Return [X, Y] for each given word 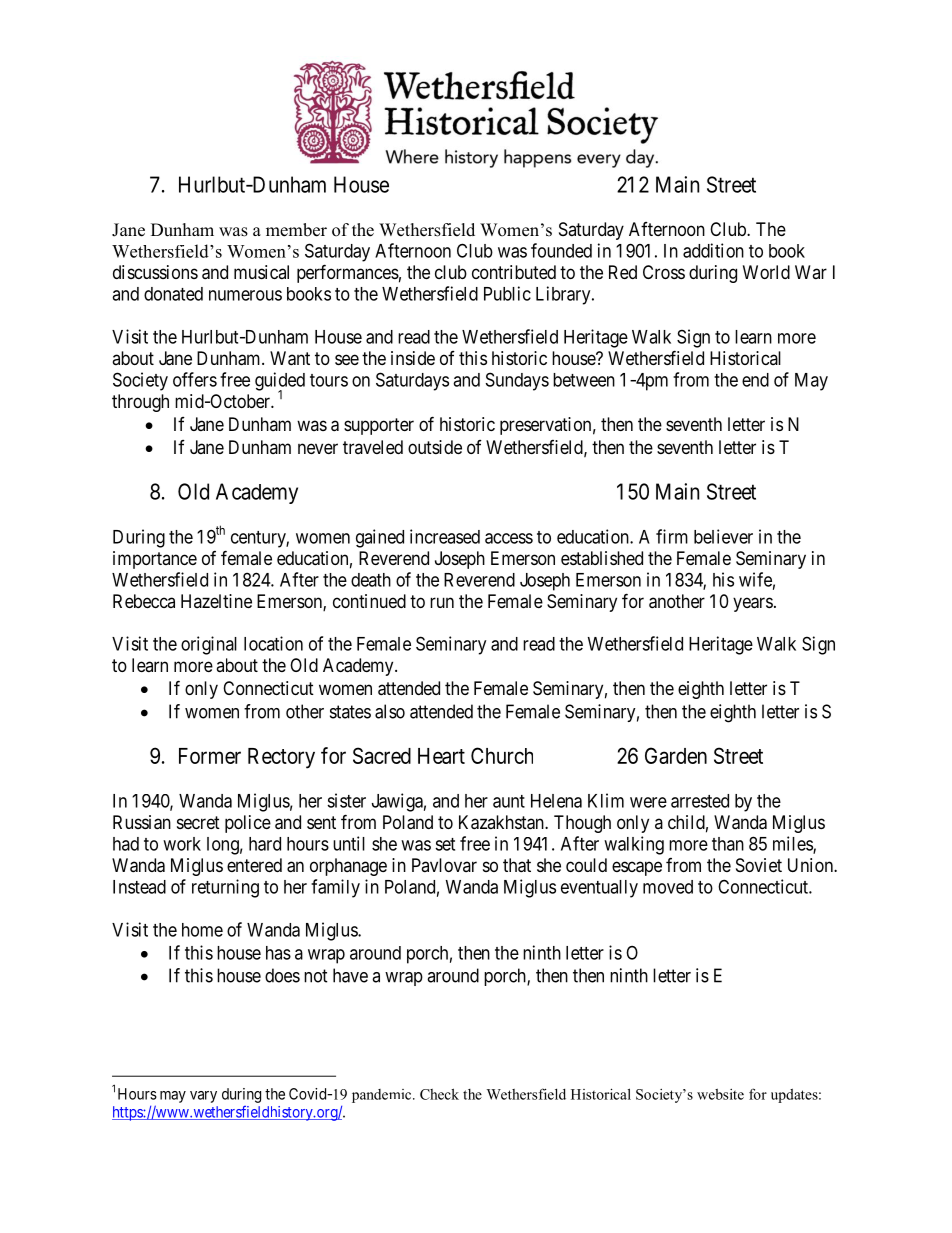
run [442, 602]
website [720, 1094]
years [753, 604]
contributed [514, 272]
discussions [155, 272]
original [209, 645]
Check [439, 1094]
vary [203, 1097]
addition [713, 250]
